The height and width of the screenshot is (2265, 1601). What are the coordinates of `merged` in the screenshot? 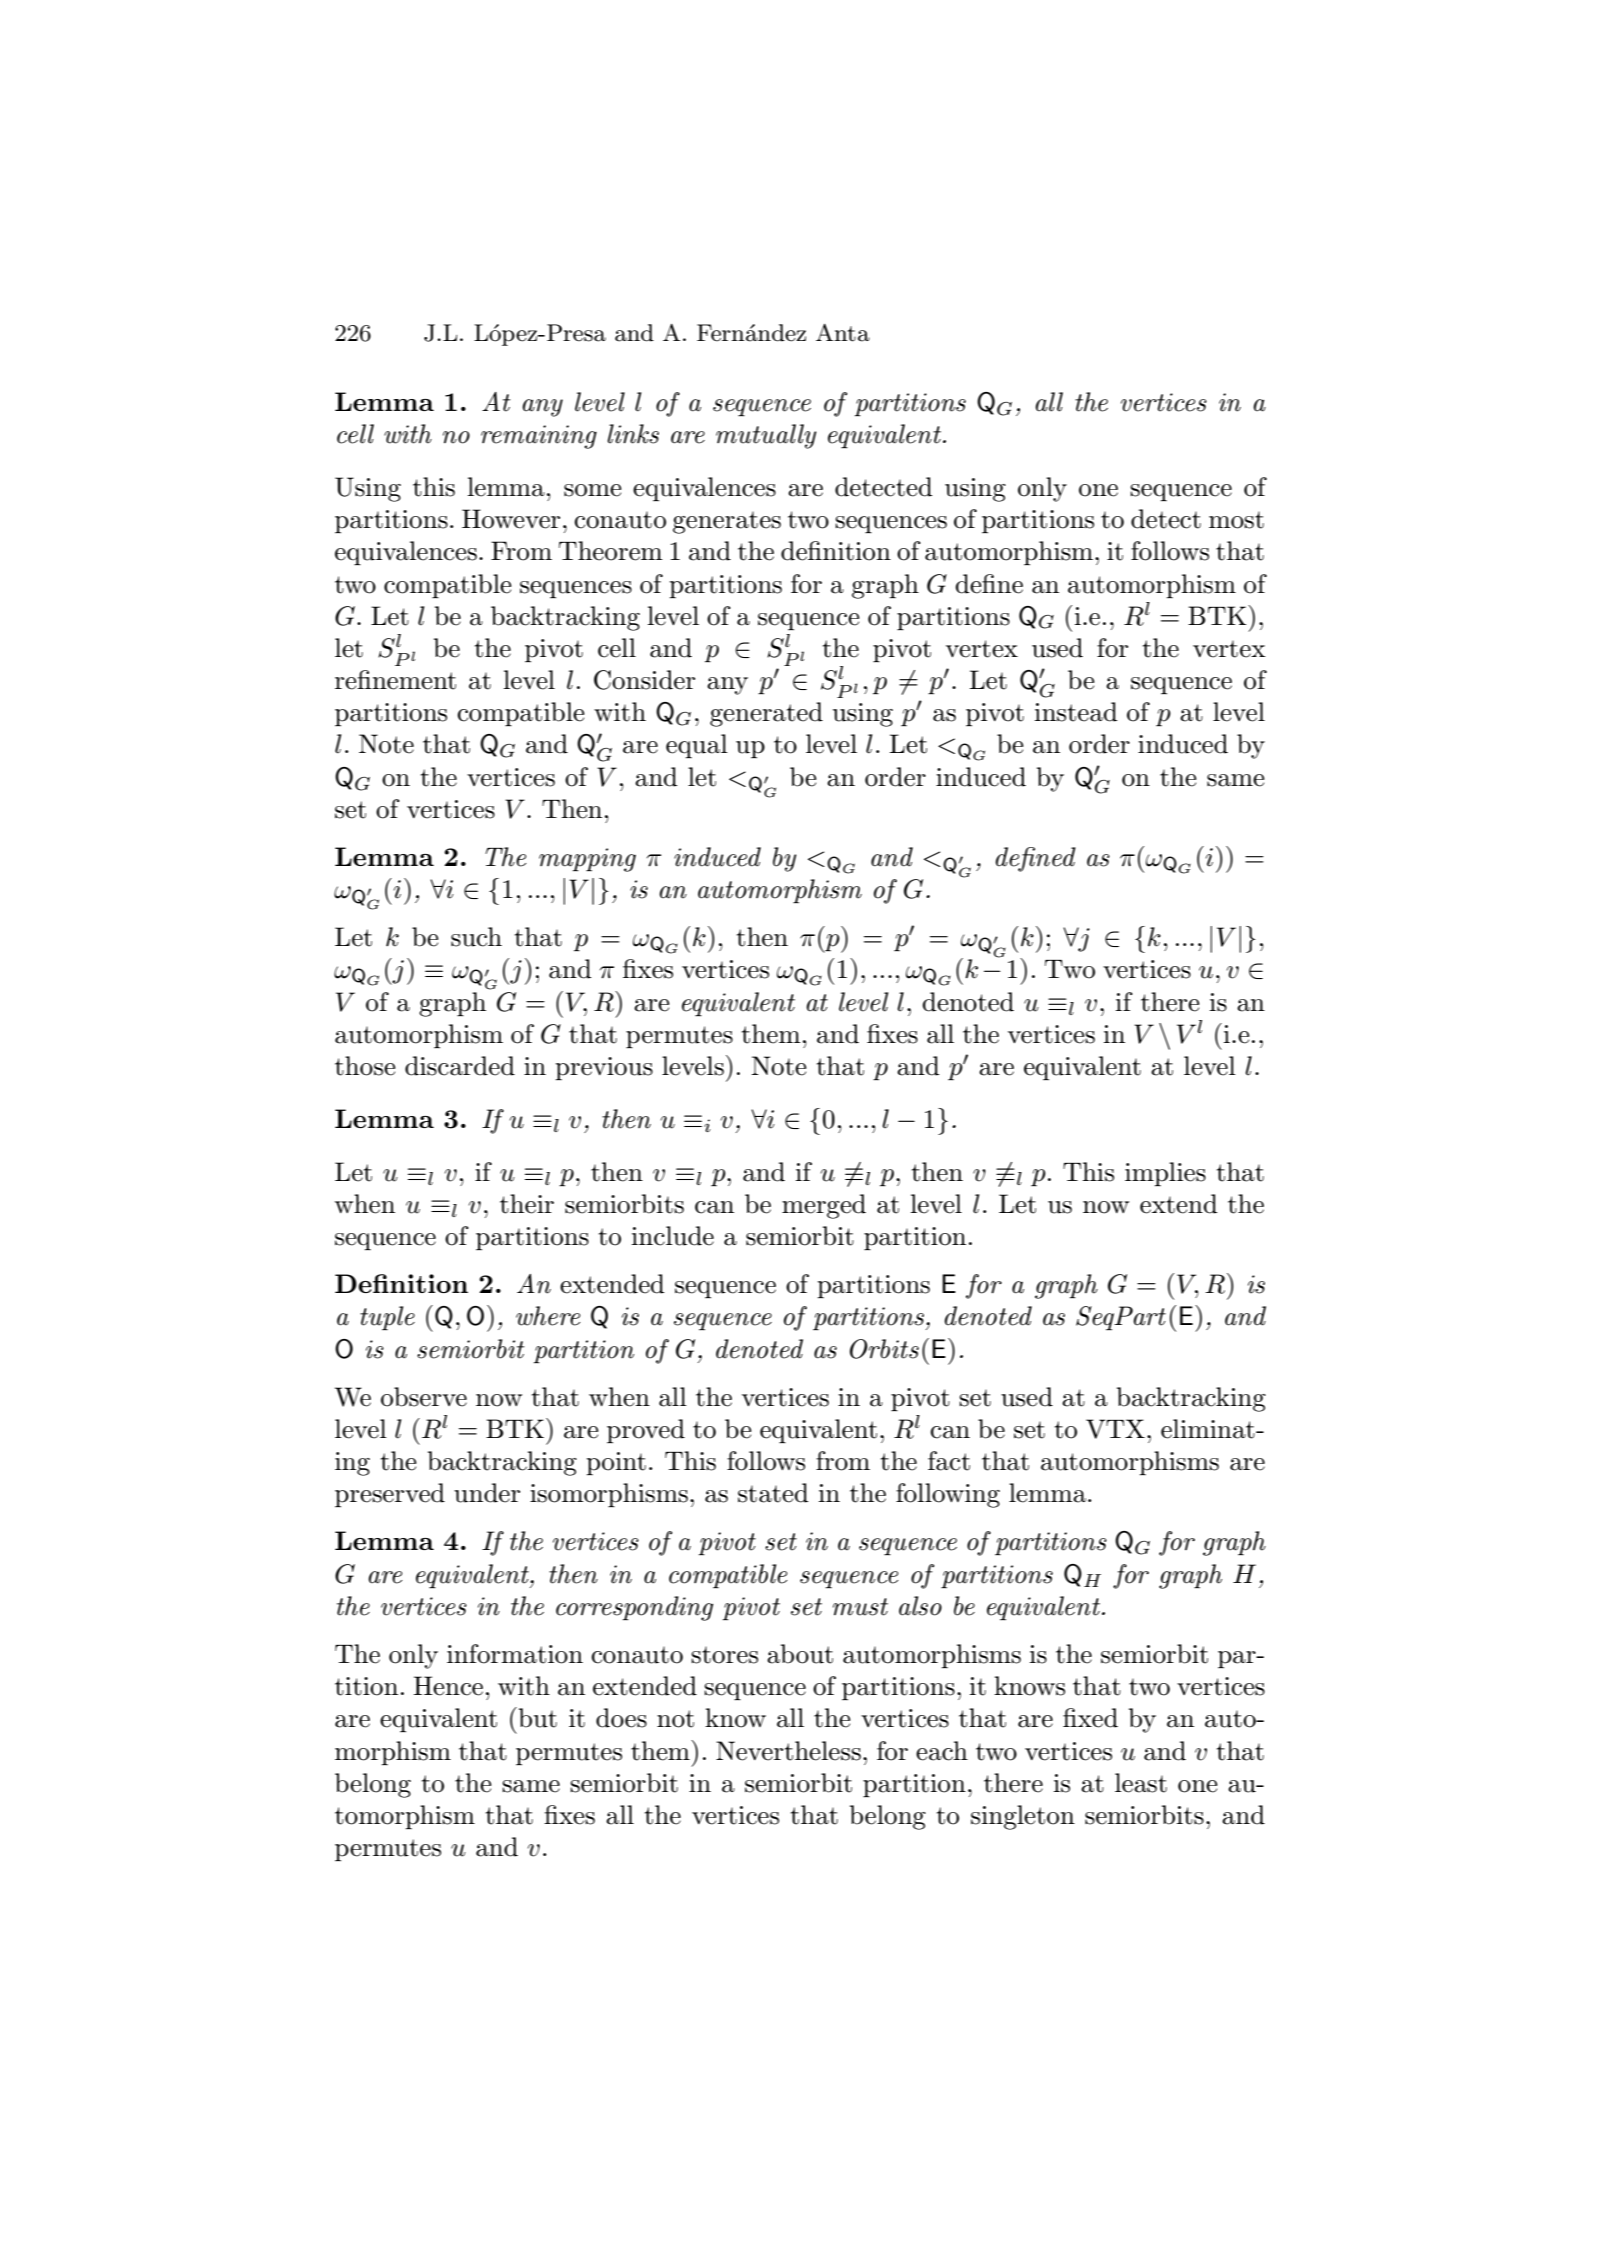 It's located at (824, 1206).
